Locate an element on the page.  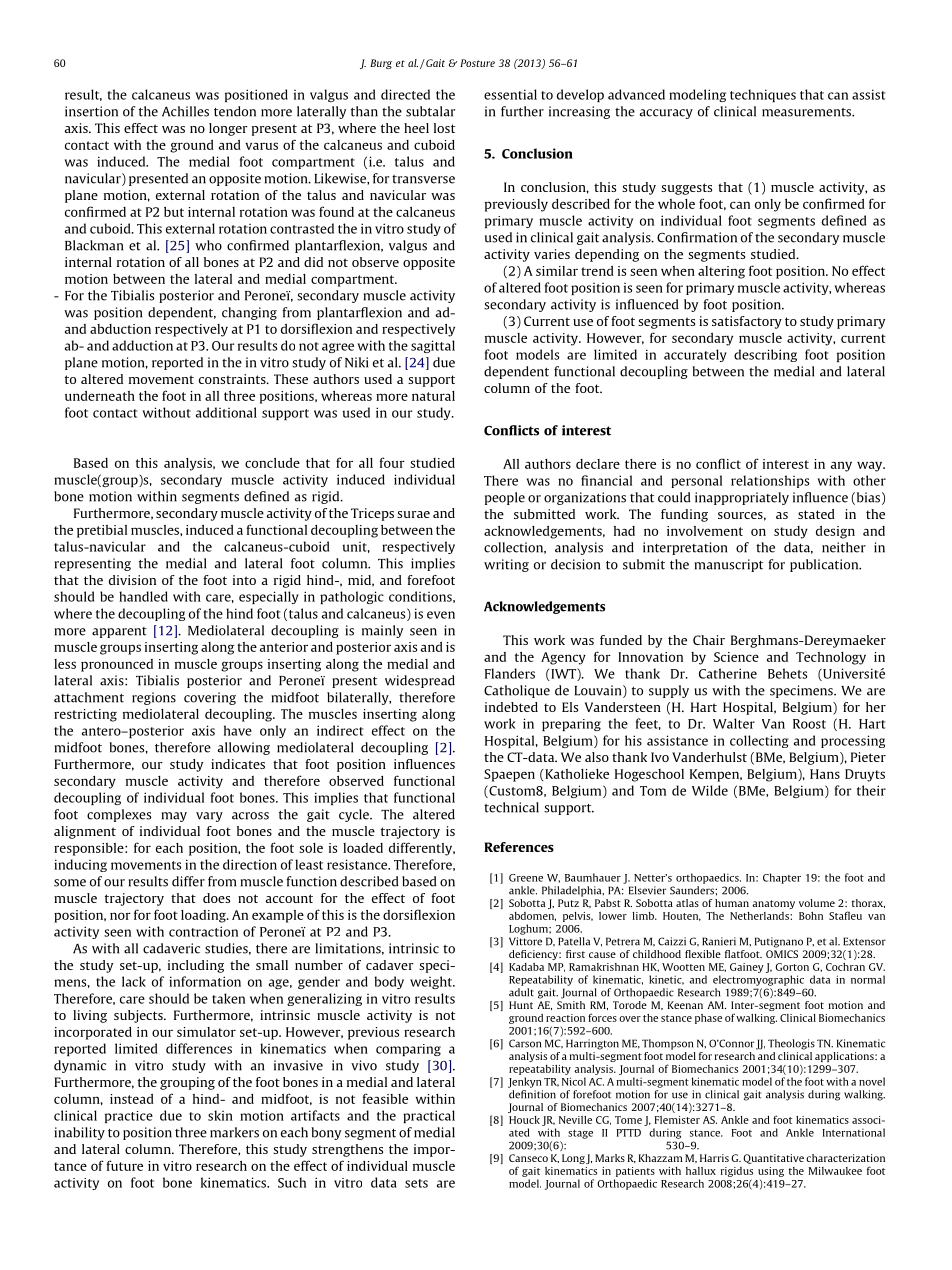
describing is located at coordinates (765, 355).
